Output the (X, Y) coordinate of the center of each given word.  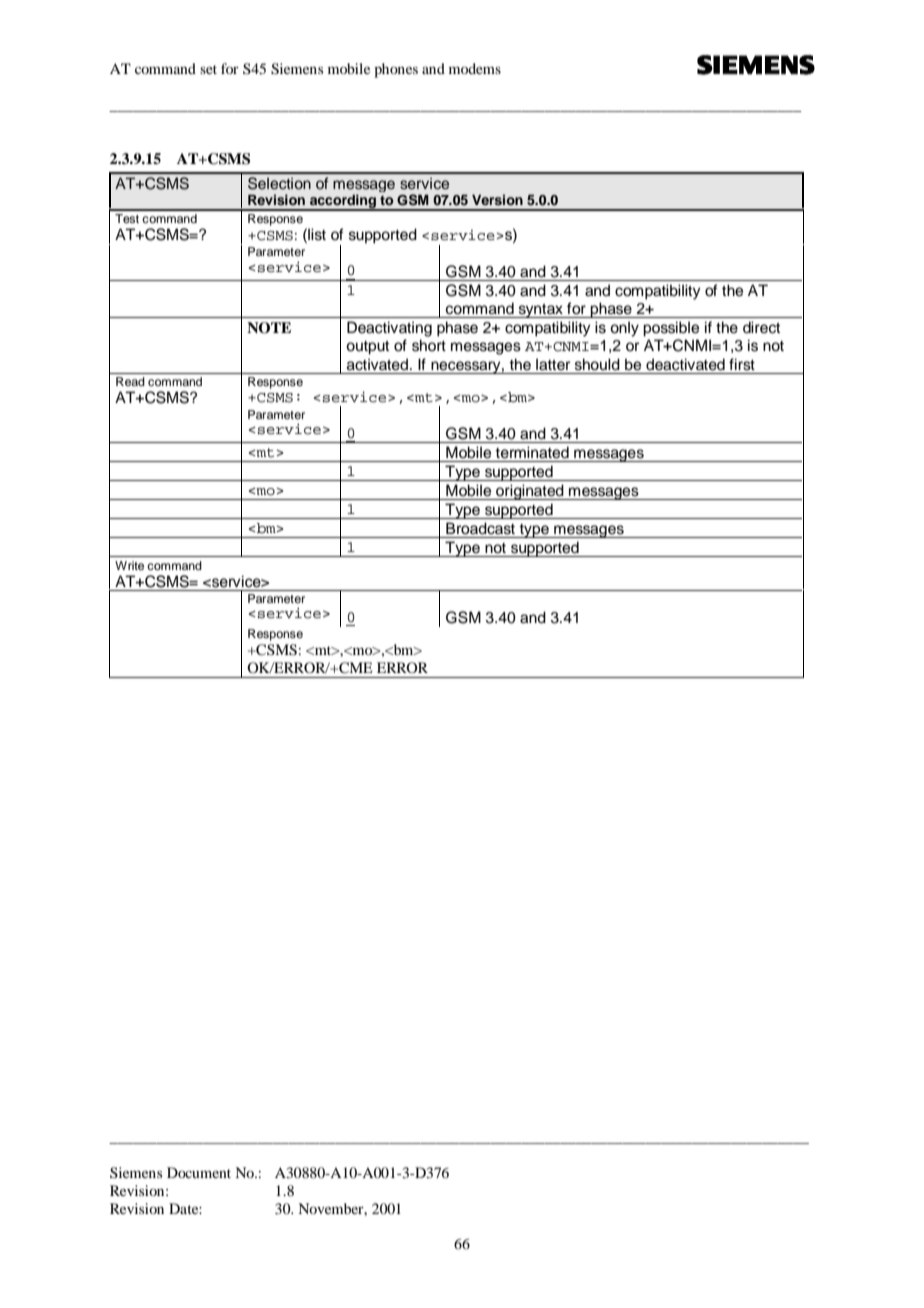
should (597, 364)
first (742, 364)
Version (497, 200)
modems (475, 68)
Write (129, 565)
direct (761, 327)
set (208, 69)
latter (553, 364)
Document (199, 1172)
